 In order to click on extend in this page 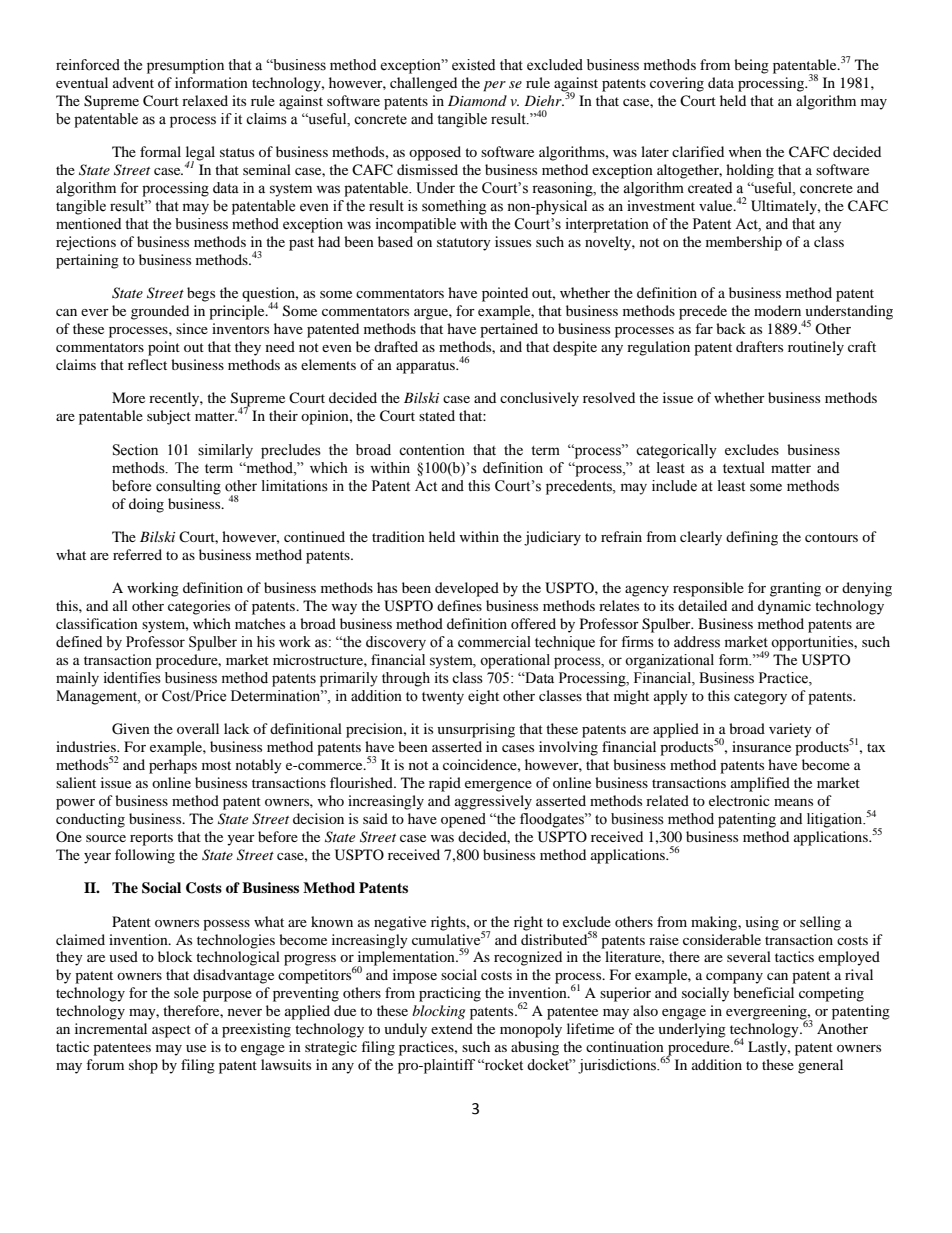, I will do `click(452, 1028)`.
